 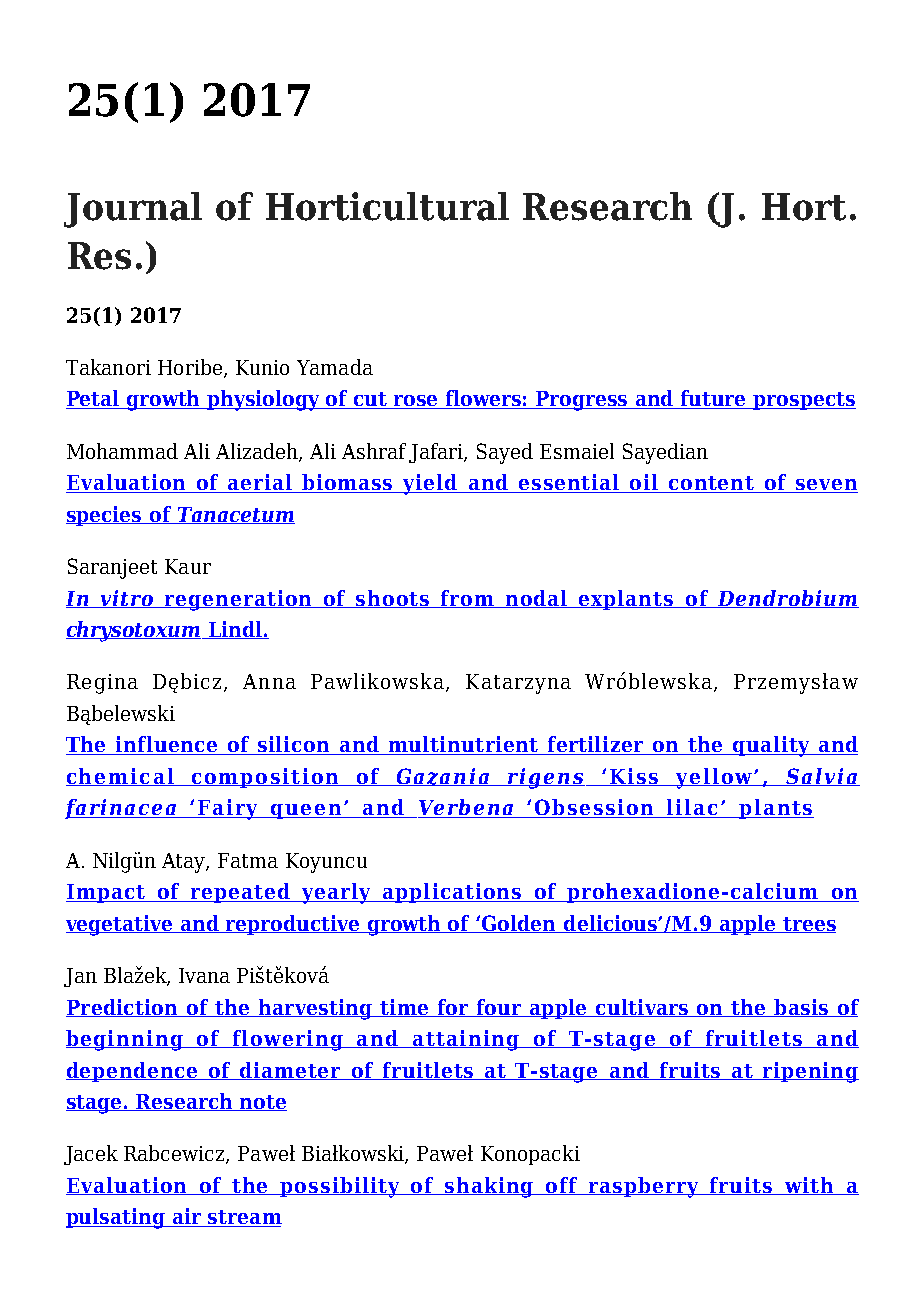 What do you see at coordinates (490, 1187) in the screenshot?
I see `shaking` at bounding box center [490, 1187].
